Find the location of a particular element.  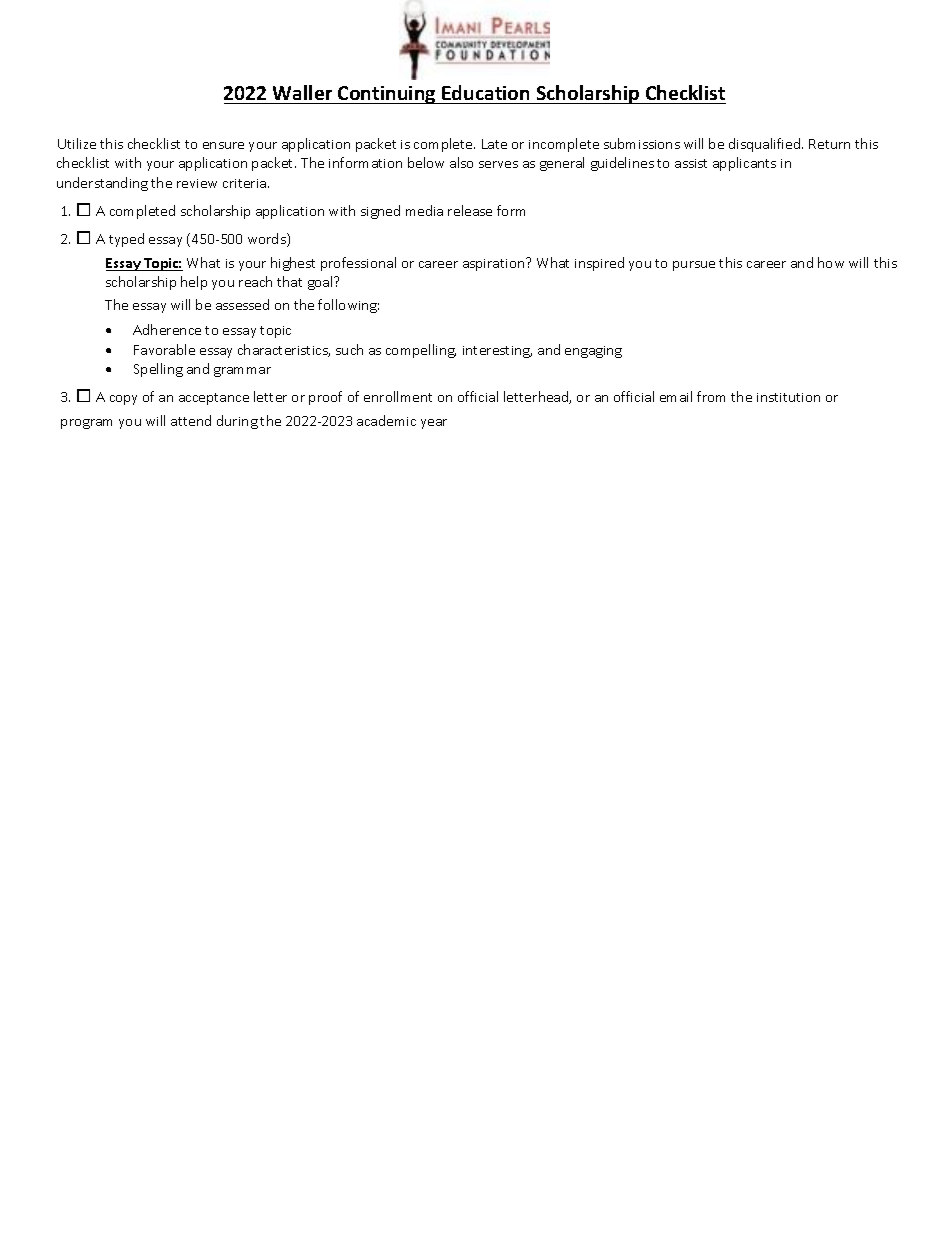

attend is located at coordinates (191, 420).
